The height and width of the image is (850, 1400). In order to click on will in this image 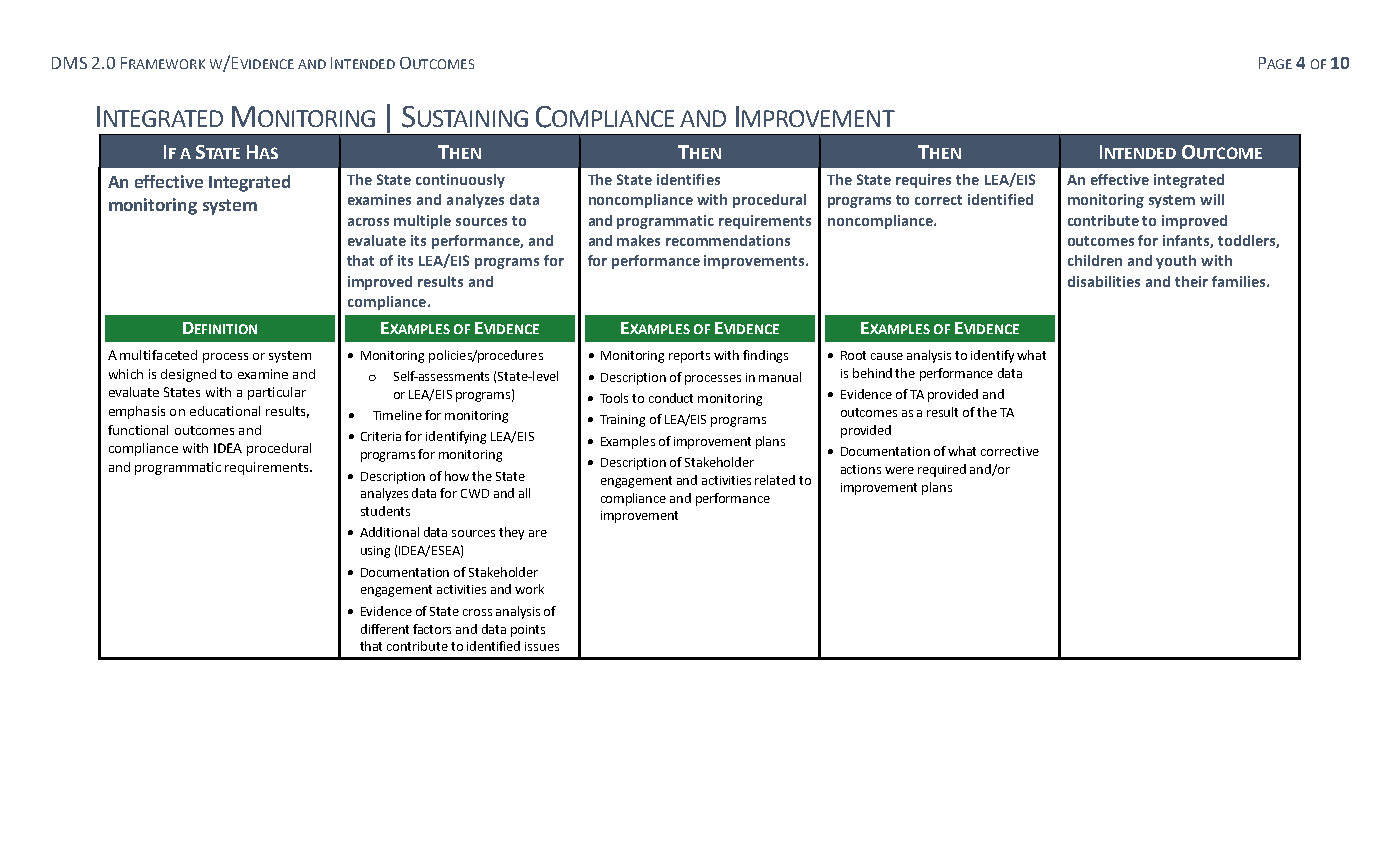, I will do `click(1212, 199)`.
